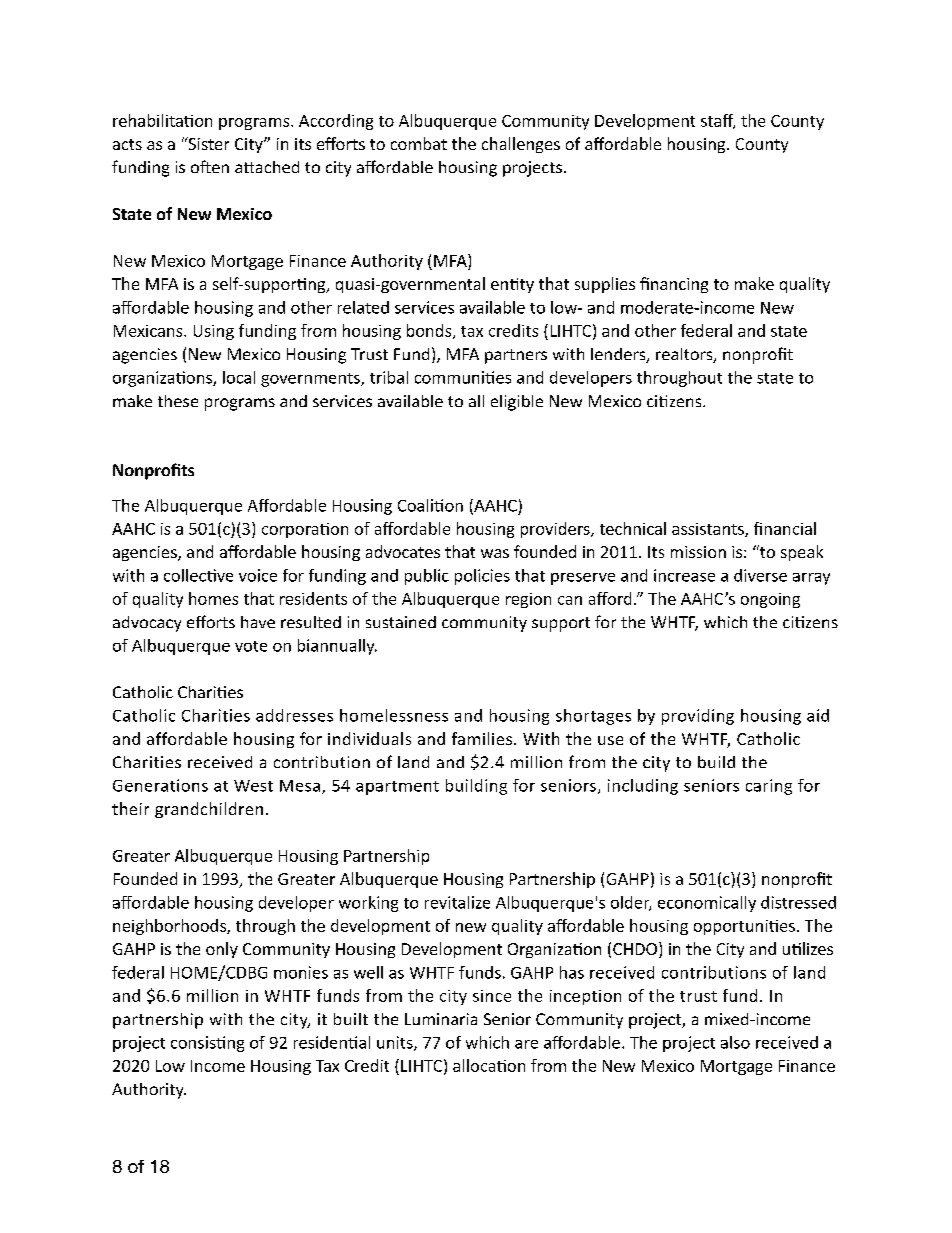 The width and height of the screenshot is (952, 1233). Describe the element at coordinates (517, 403) in the screenshot. I see `eligible` at that location.
